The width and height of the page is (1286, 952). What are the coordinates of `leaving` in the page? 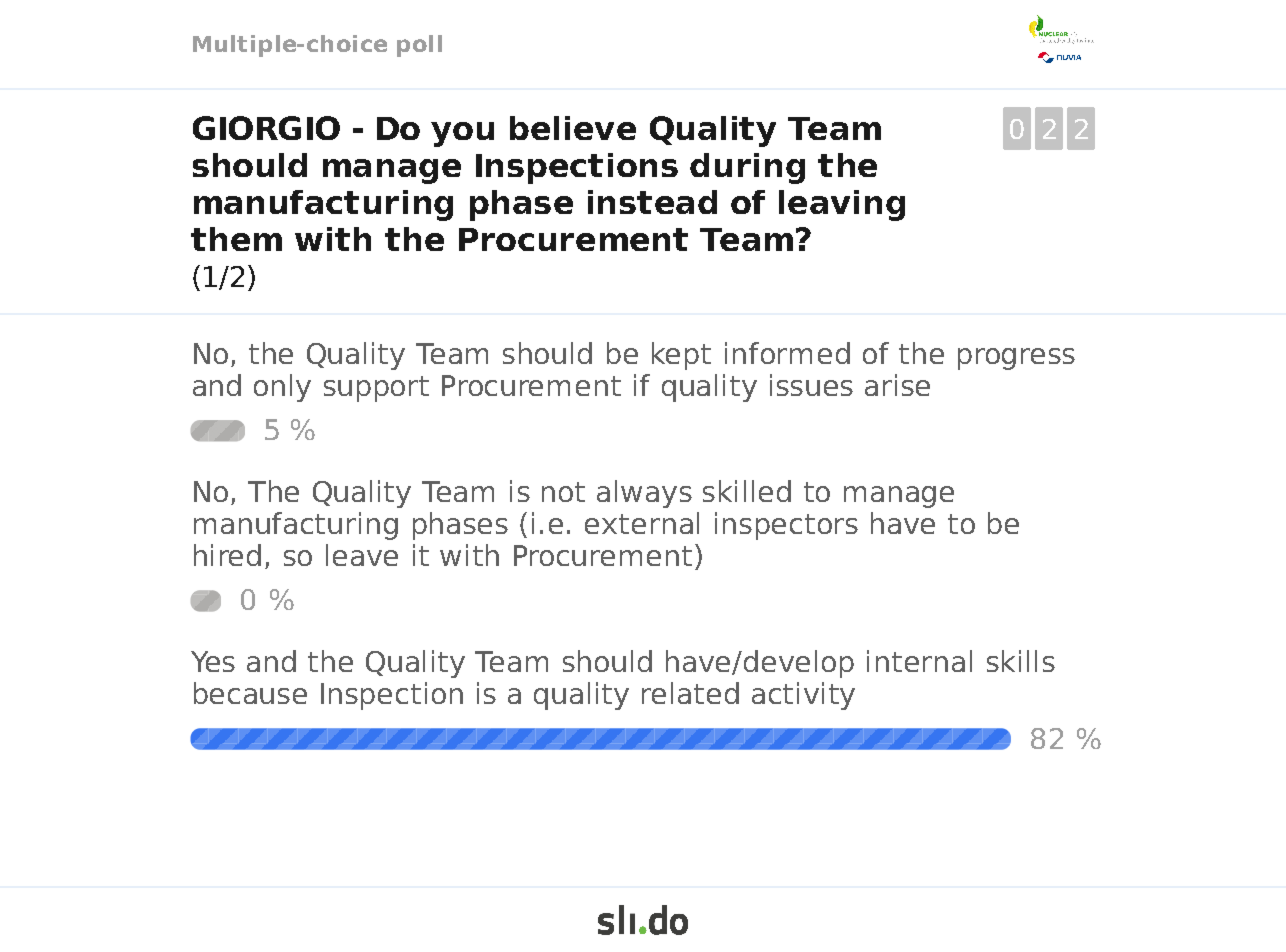 It's located at (842, 205).
